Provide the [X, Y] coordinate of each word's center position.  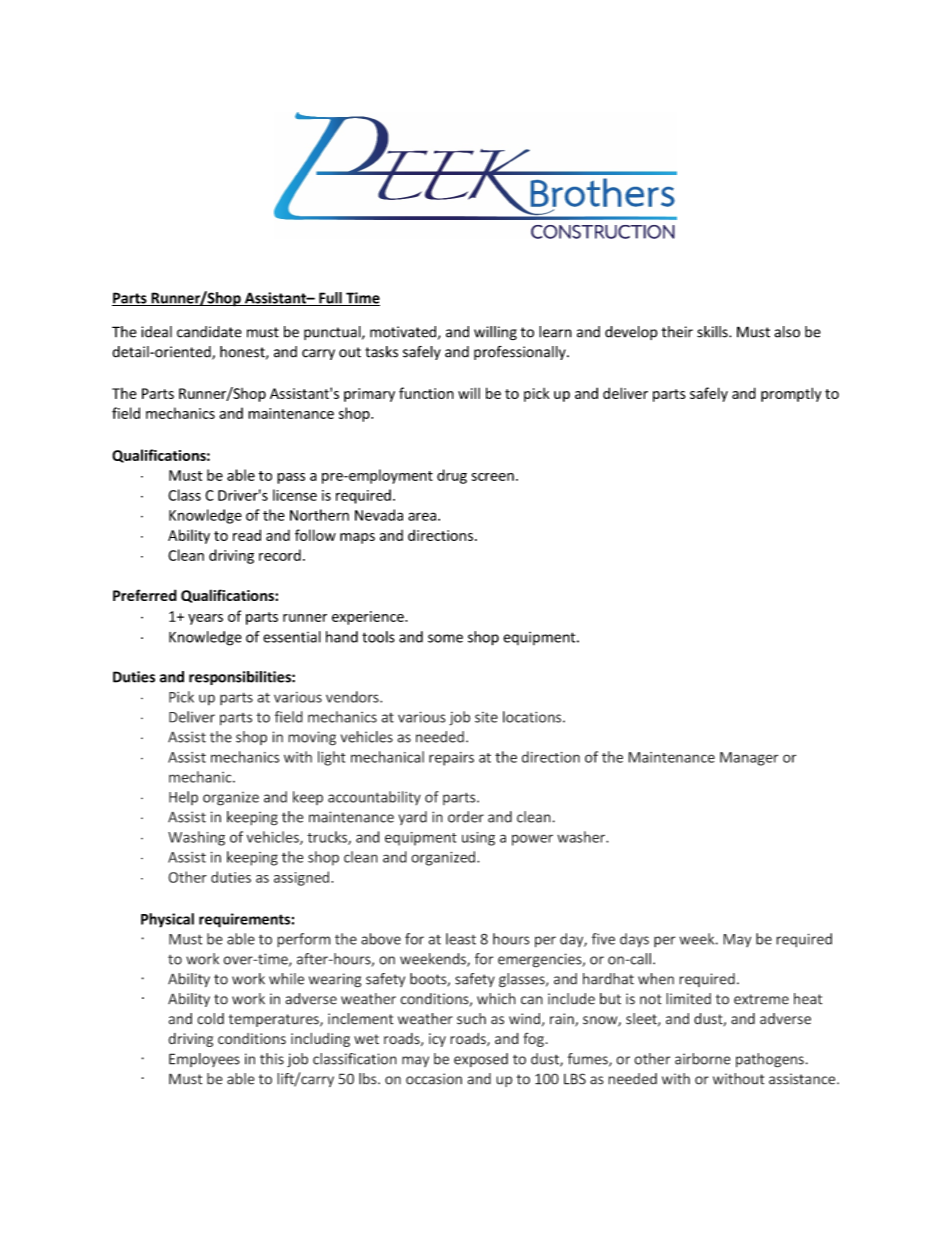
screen [493, 477]
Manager [749, 759]
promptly [791, 394]
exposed [481, 1060]
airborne [703, 1059]
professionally [521, 353]
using [478, 839]
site [486, 717]
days [634, 940]
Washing [196, 838]
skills [713, 332]
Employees [204, 1060]
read [247, 535]
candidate [209, 332]
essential [292, 637]
